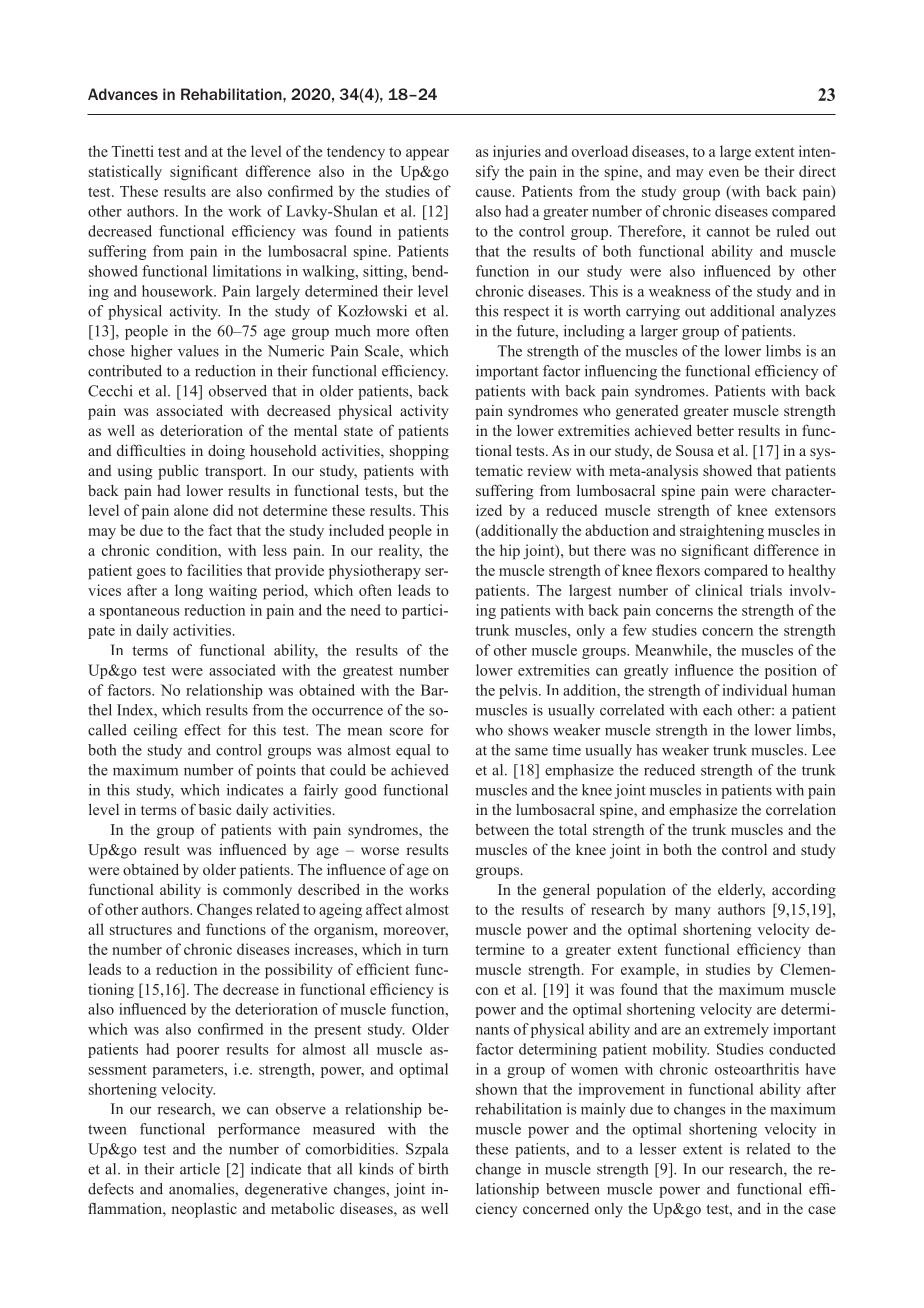  What do you see at coordinates (123, 94) in the screenshot?
I see `Advances` at bounding box center [123, 94].
